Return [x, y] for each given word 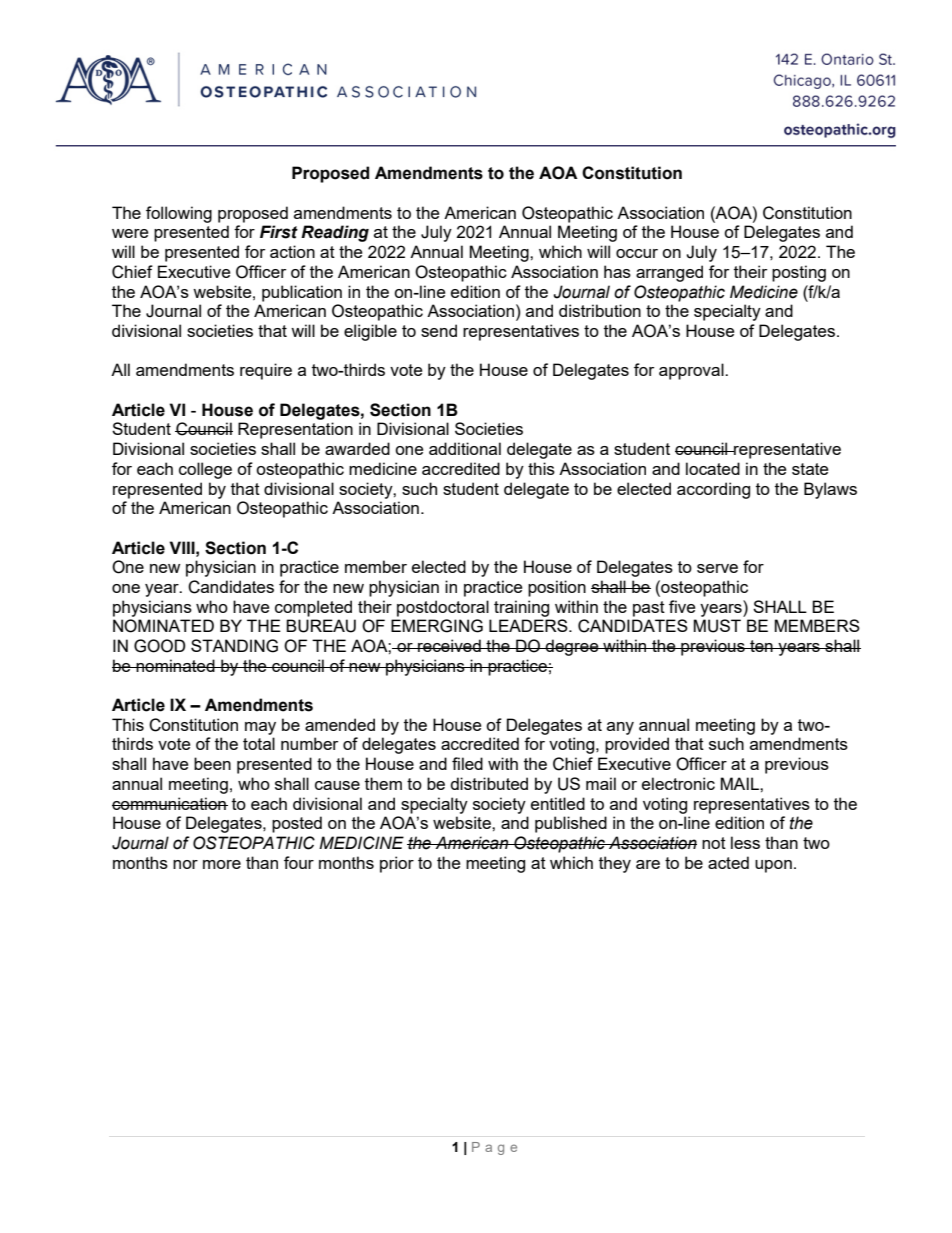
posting [799, 273]
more [222, 864]
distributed [489, 783]
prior [397, 864]
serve [717, 568]
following [179, 214]
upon [773, 866]
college [205, 470]
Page [494, 1148]
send [439, 330]
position [557, 588]
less [745, 842]
